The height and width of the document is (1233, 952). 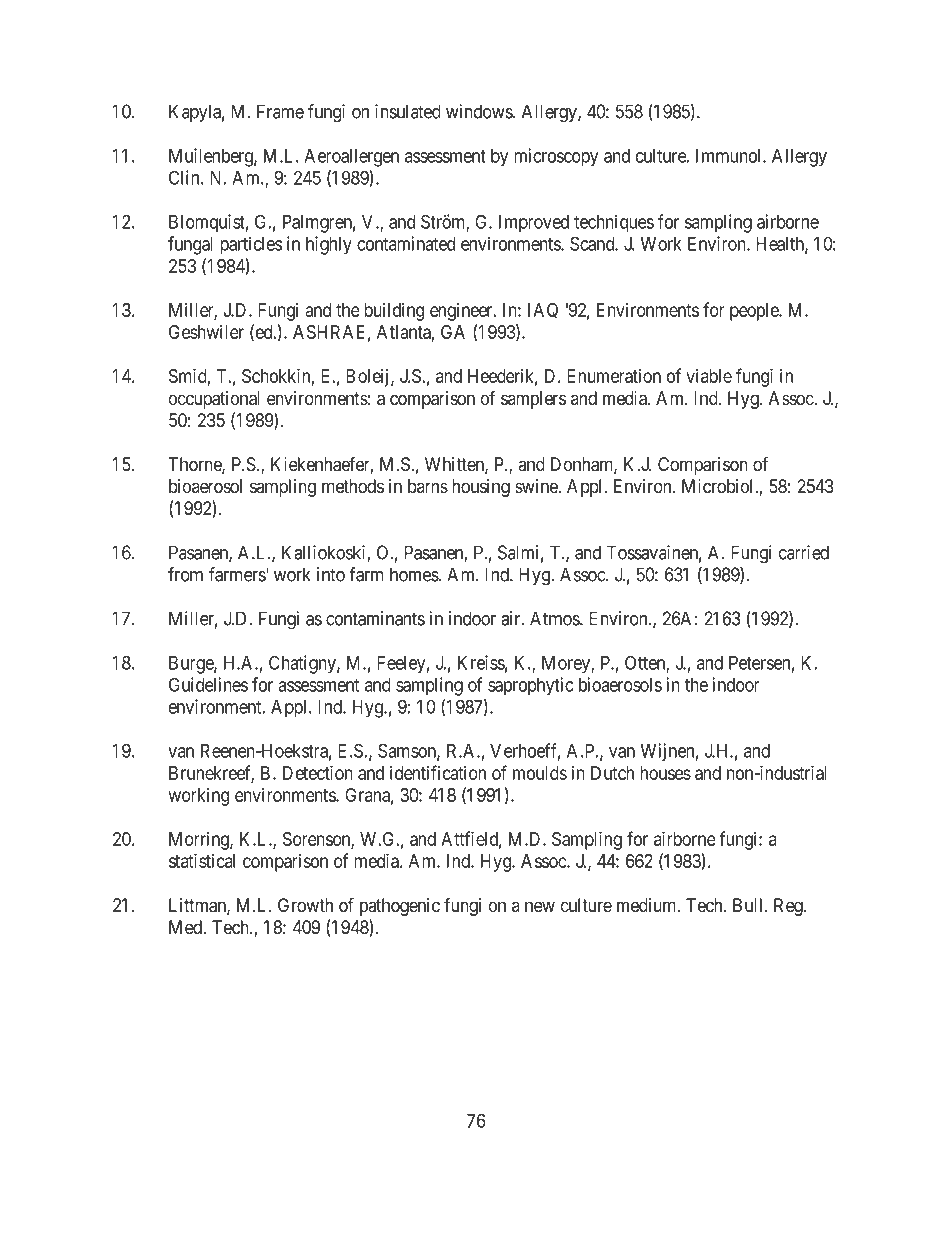 What do you see at coordinates (749, 905) in the document?
I see `Bull` at bounding box center [749, 905].
